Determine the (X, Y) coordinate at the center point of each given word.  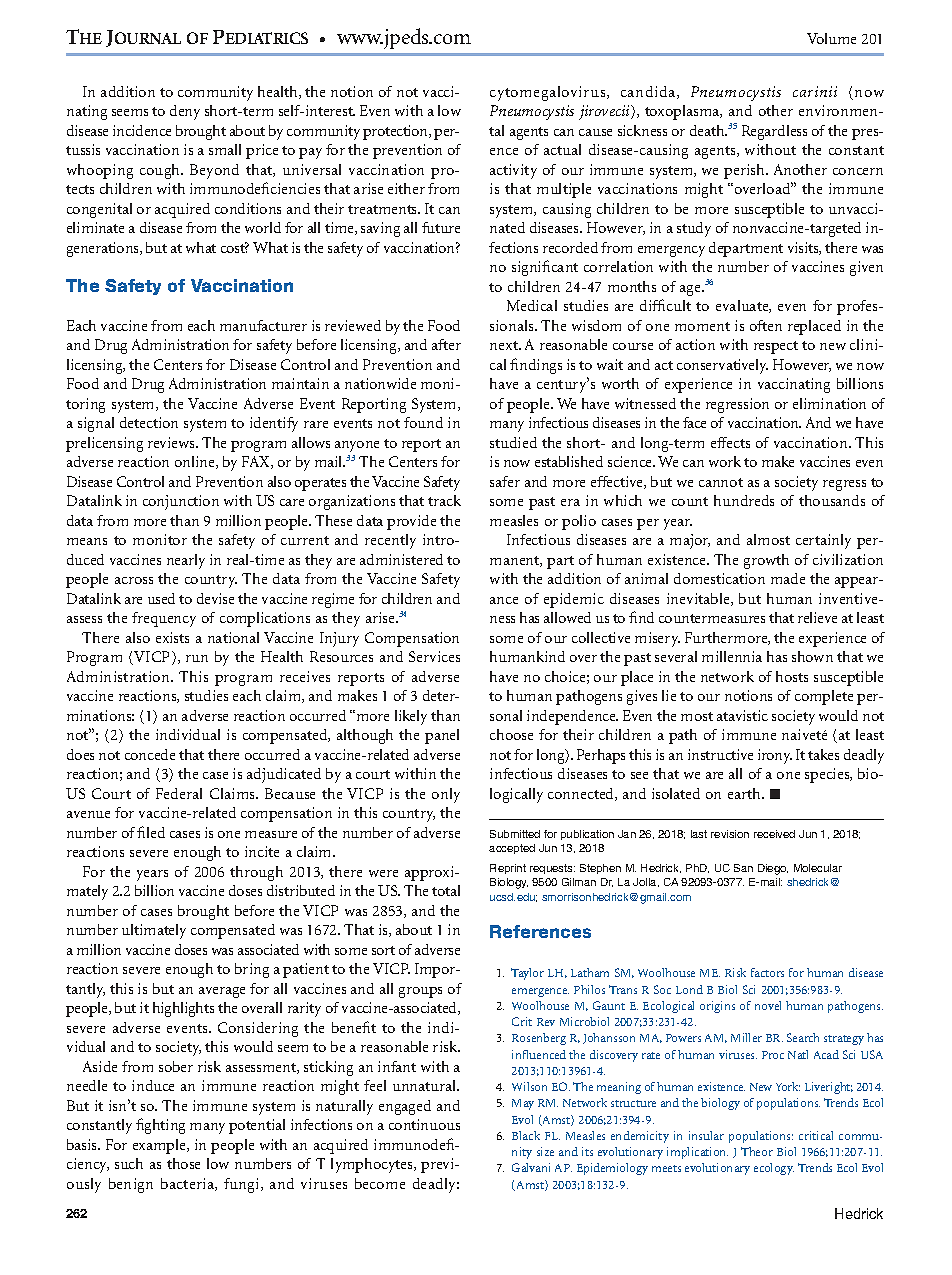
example (160, 1146)
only (446, 795)
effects (730, 442)
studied (513, 442)
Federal (179, 793)
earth (745, 793)
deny (185, 112)
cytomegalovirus (549, 93)
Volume (831, 38)
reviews (172, 442)
